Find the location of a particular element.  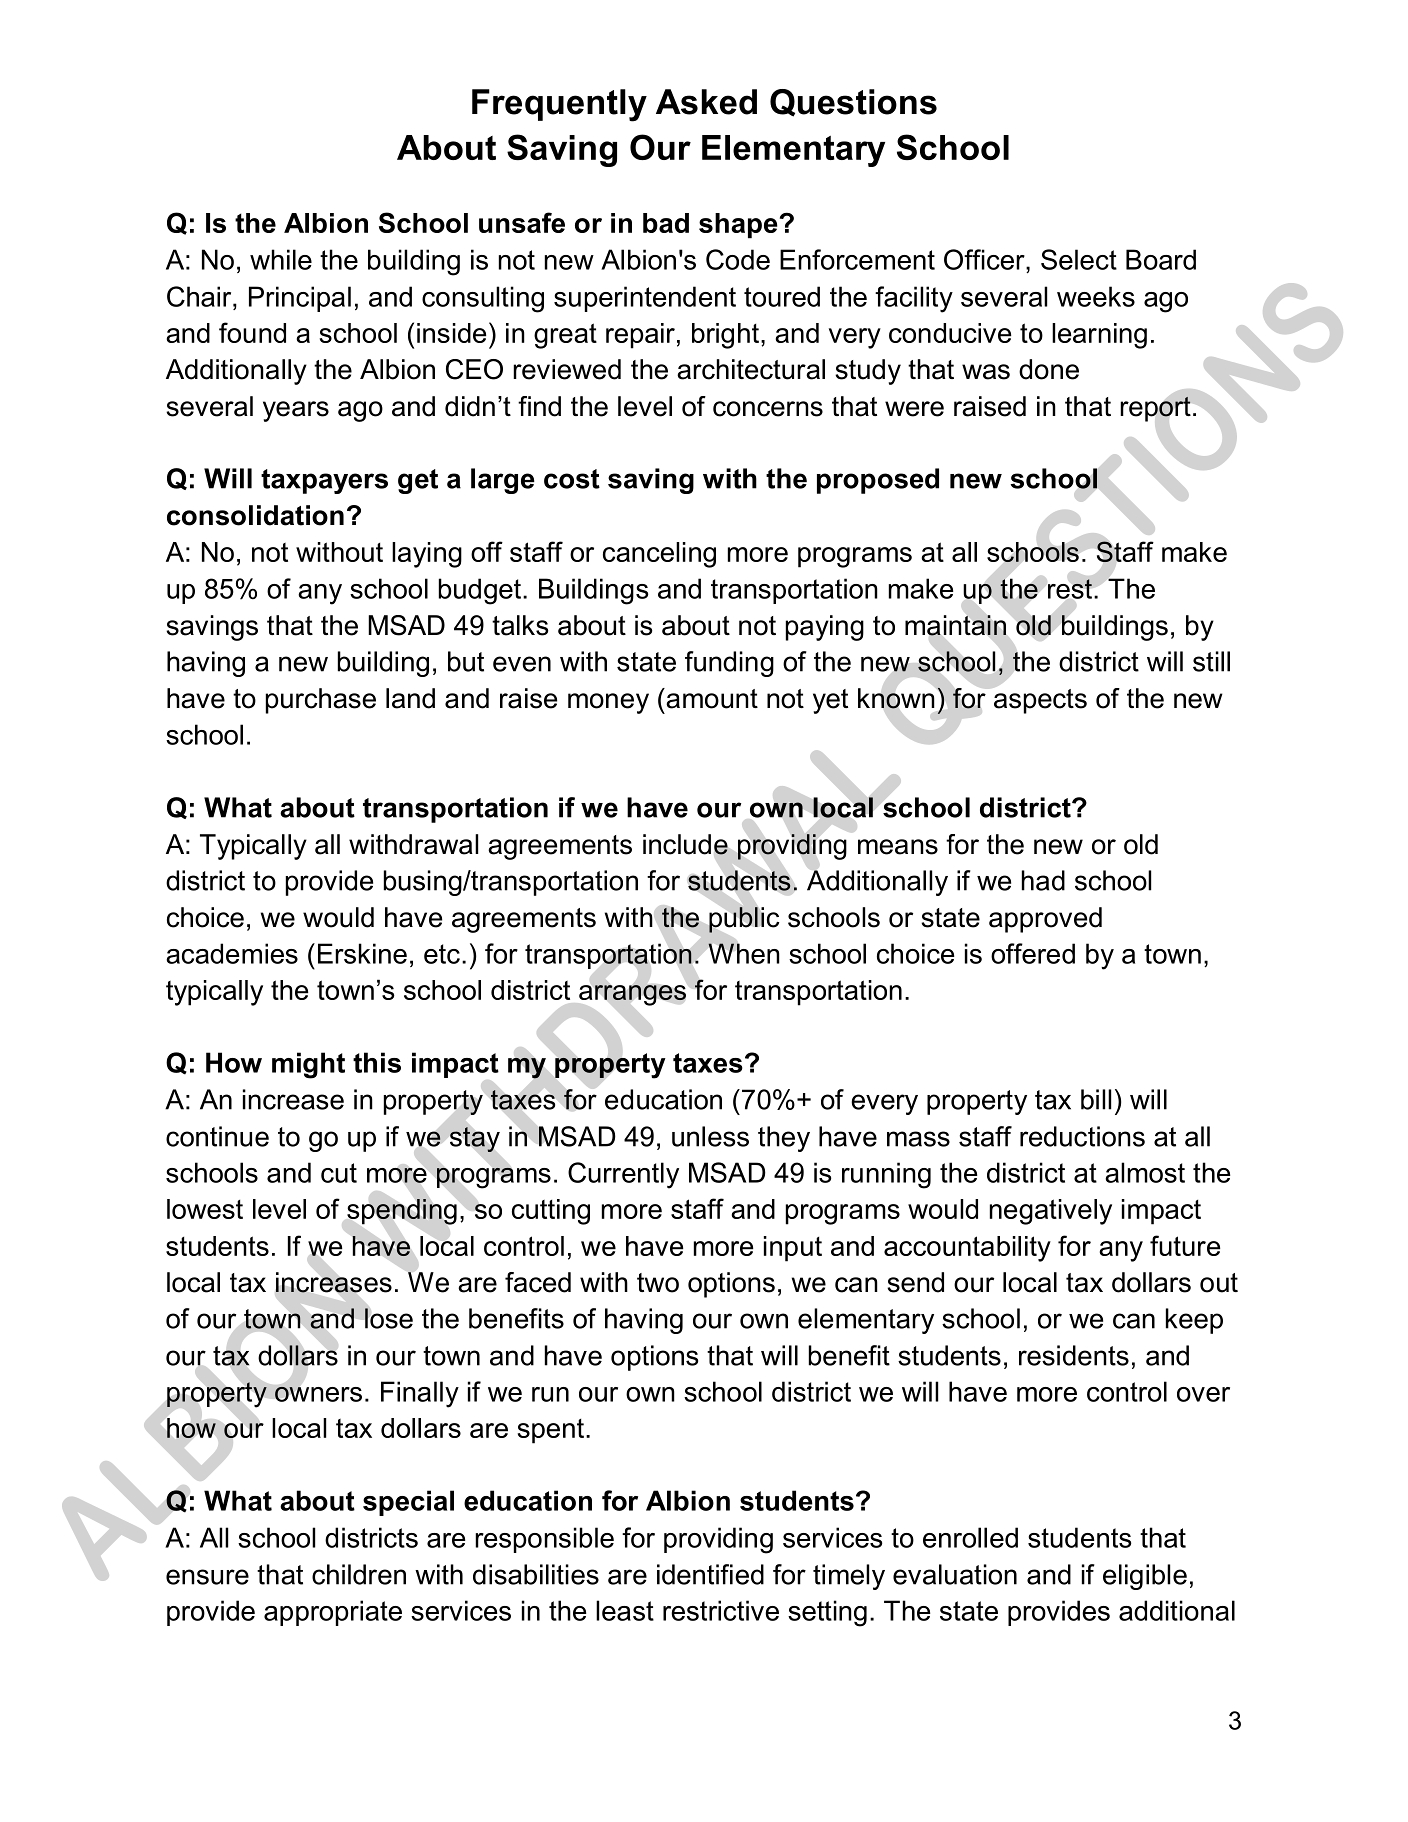

eligible is located at coordinates (1145, 1577).
